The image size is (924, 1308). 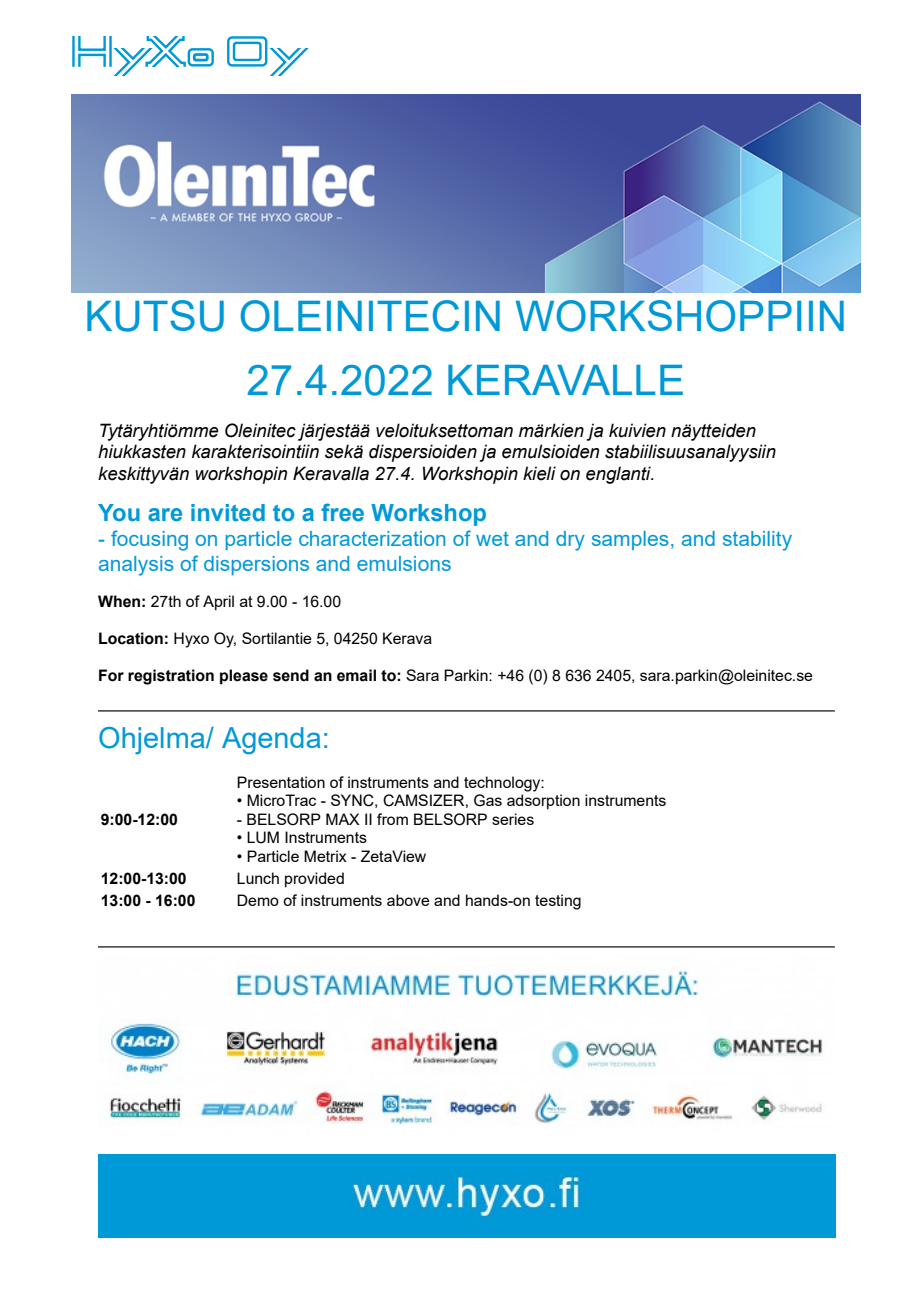 What do you see at coordinates (619, 475) in the image?
I see `englanti` at bounding box center [619, 475].
